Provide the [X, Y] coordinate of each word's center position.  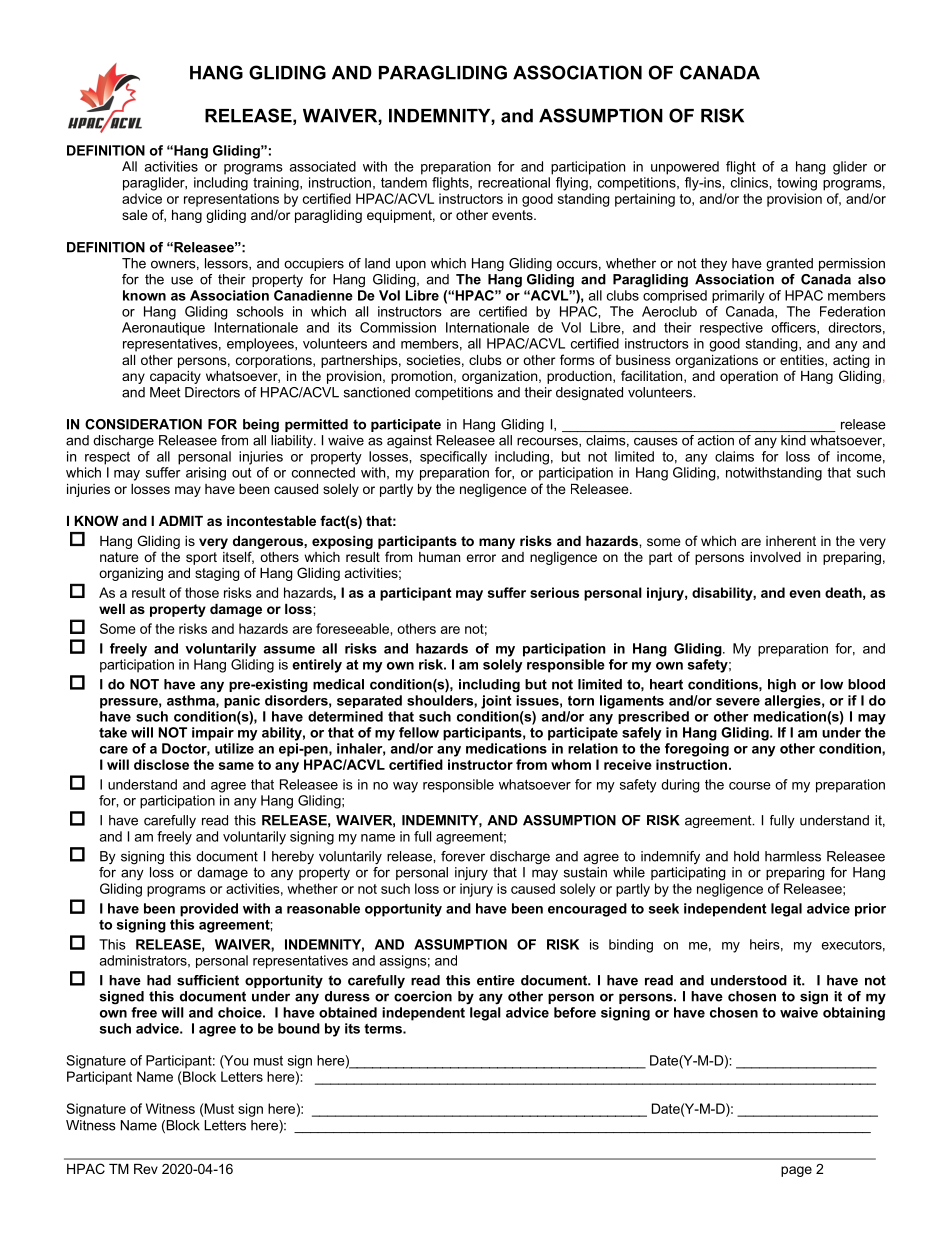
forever [463, 856]
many [497, 543]
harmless [793, 856]
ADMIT [181, 521]
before [575, 1012]
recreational [514, 182]
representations [231, 200]
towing [797, 184]
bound [299, 1028]
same [236, 766]
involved [775, 557]
